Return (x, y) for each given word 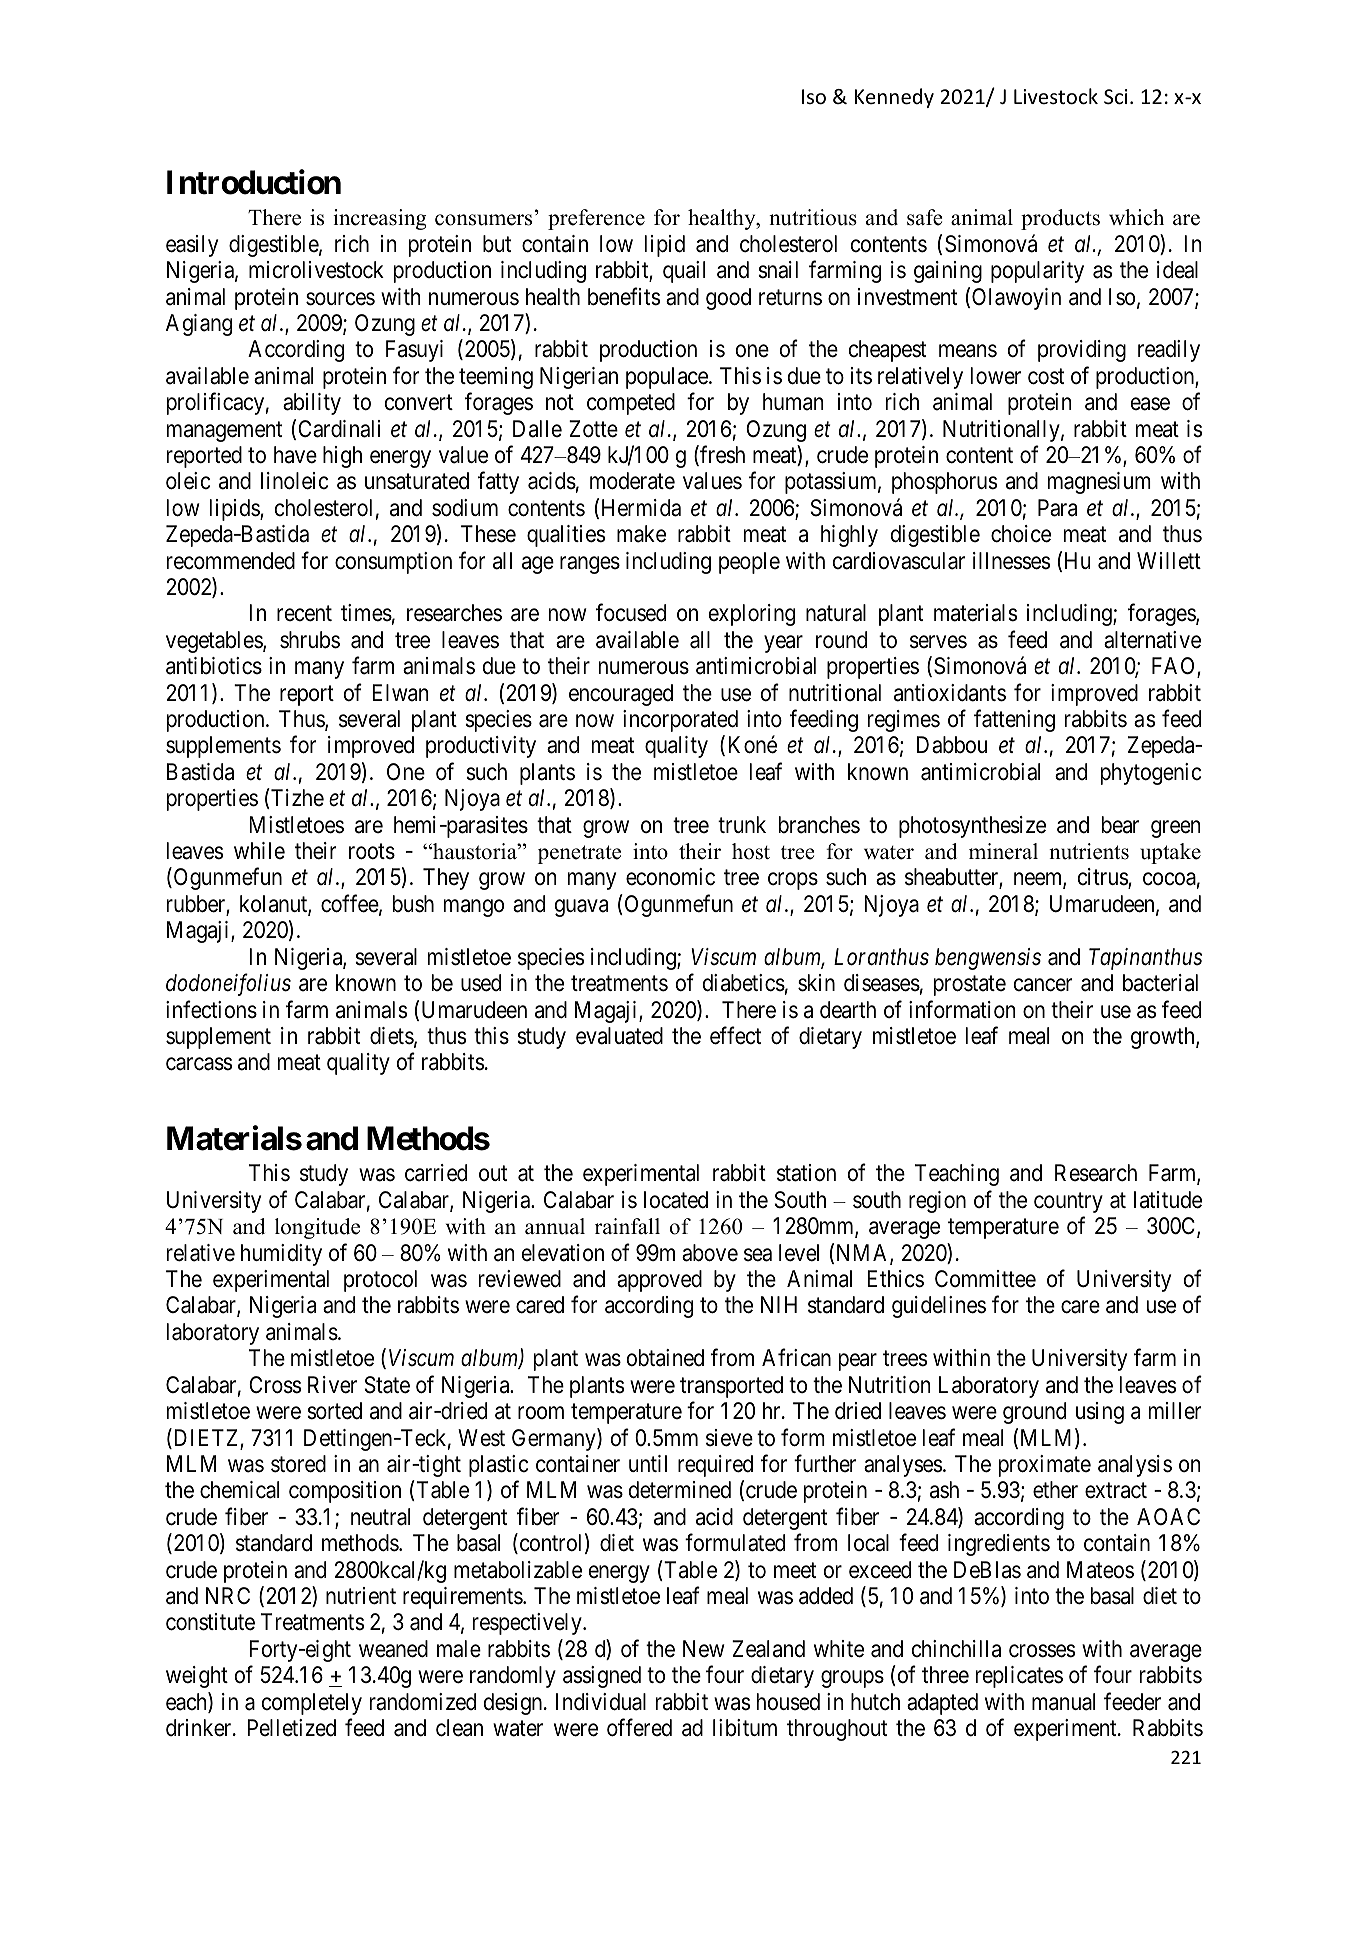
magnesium (1099, 483)
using (1100, 1413)
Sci (1116, 97)
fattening (1014, 720)
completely (312, 1704)
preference (596, 219)
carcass (199, 1064)
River (332, 1385)
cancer (1043, 985)
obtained (665, 1358)
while (259, 850)
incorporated (680, 721)
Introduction (254, 182)
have (295, 455)
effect (735, 1035)
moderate (632, 481)
